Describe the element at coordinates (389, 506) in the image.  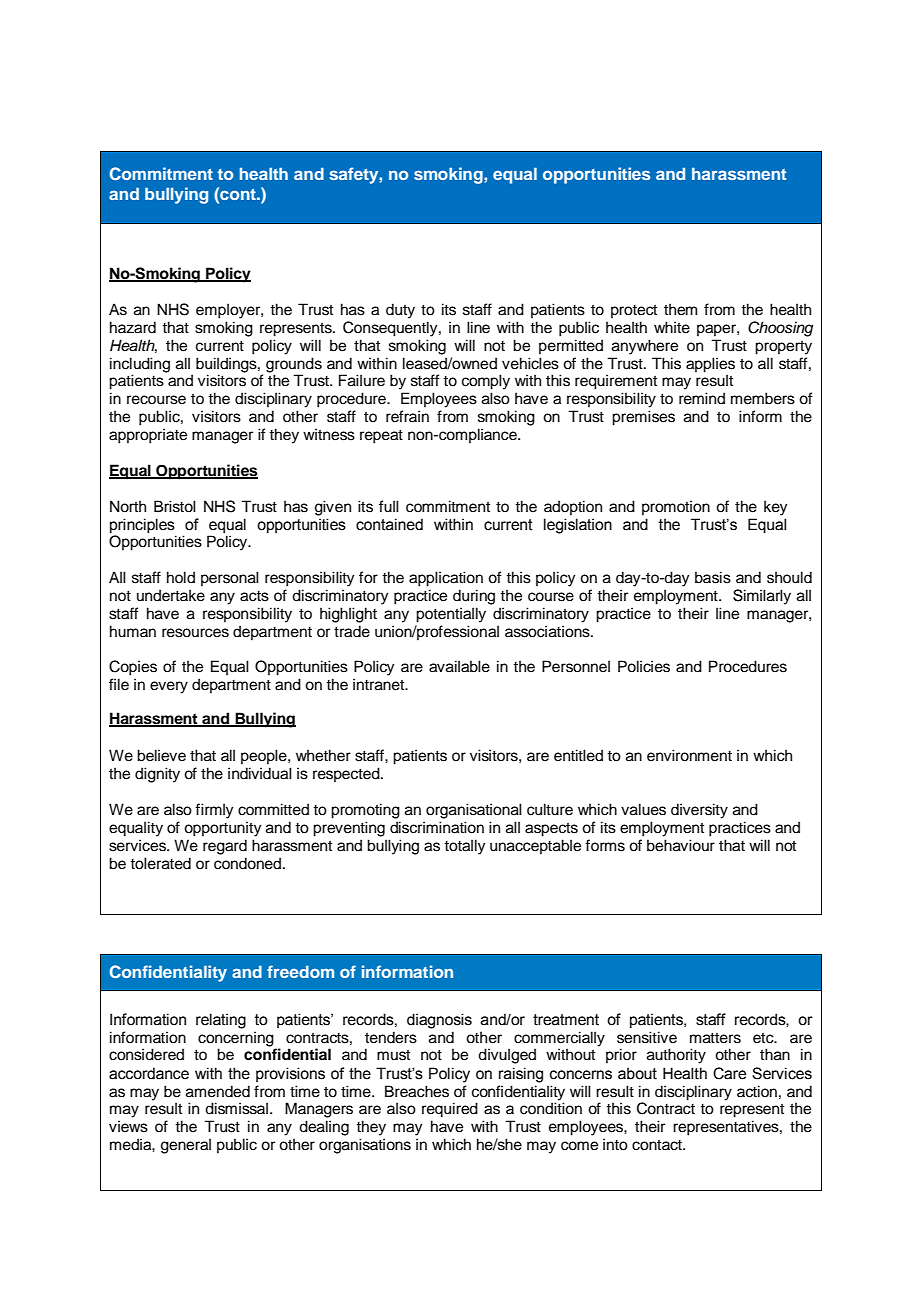
I see `full` at that location.
